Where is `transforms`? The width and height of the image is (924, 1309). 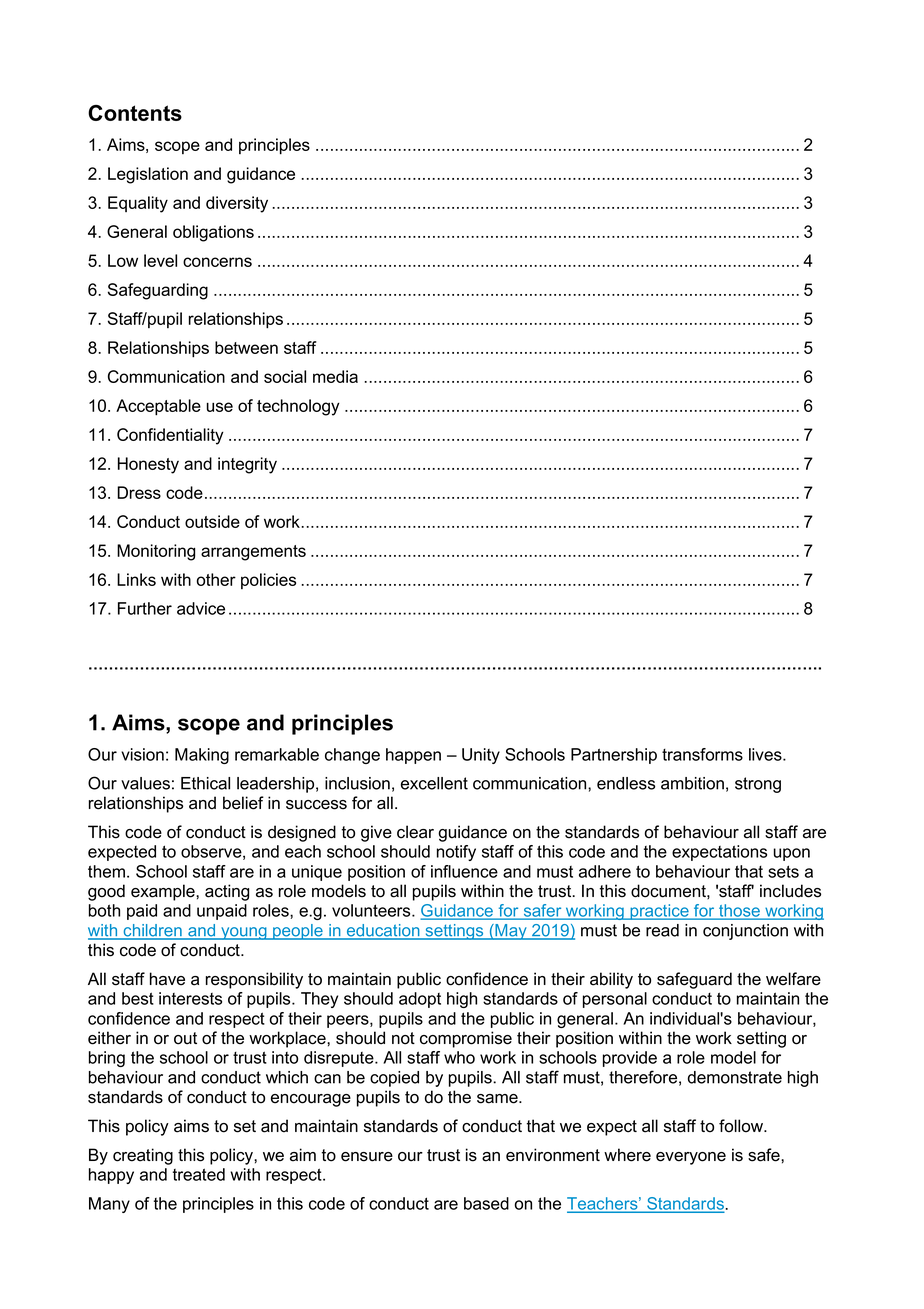
transforms is located at coordinates (702, 754).
